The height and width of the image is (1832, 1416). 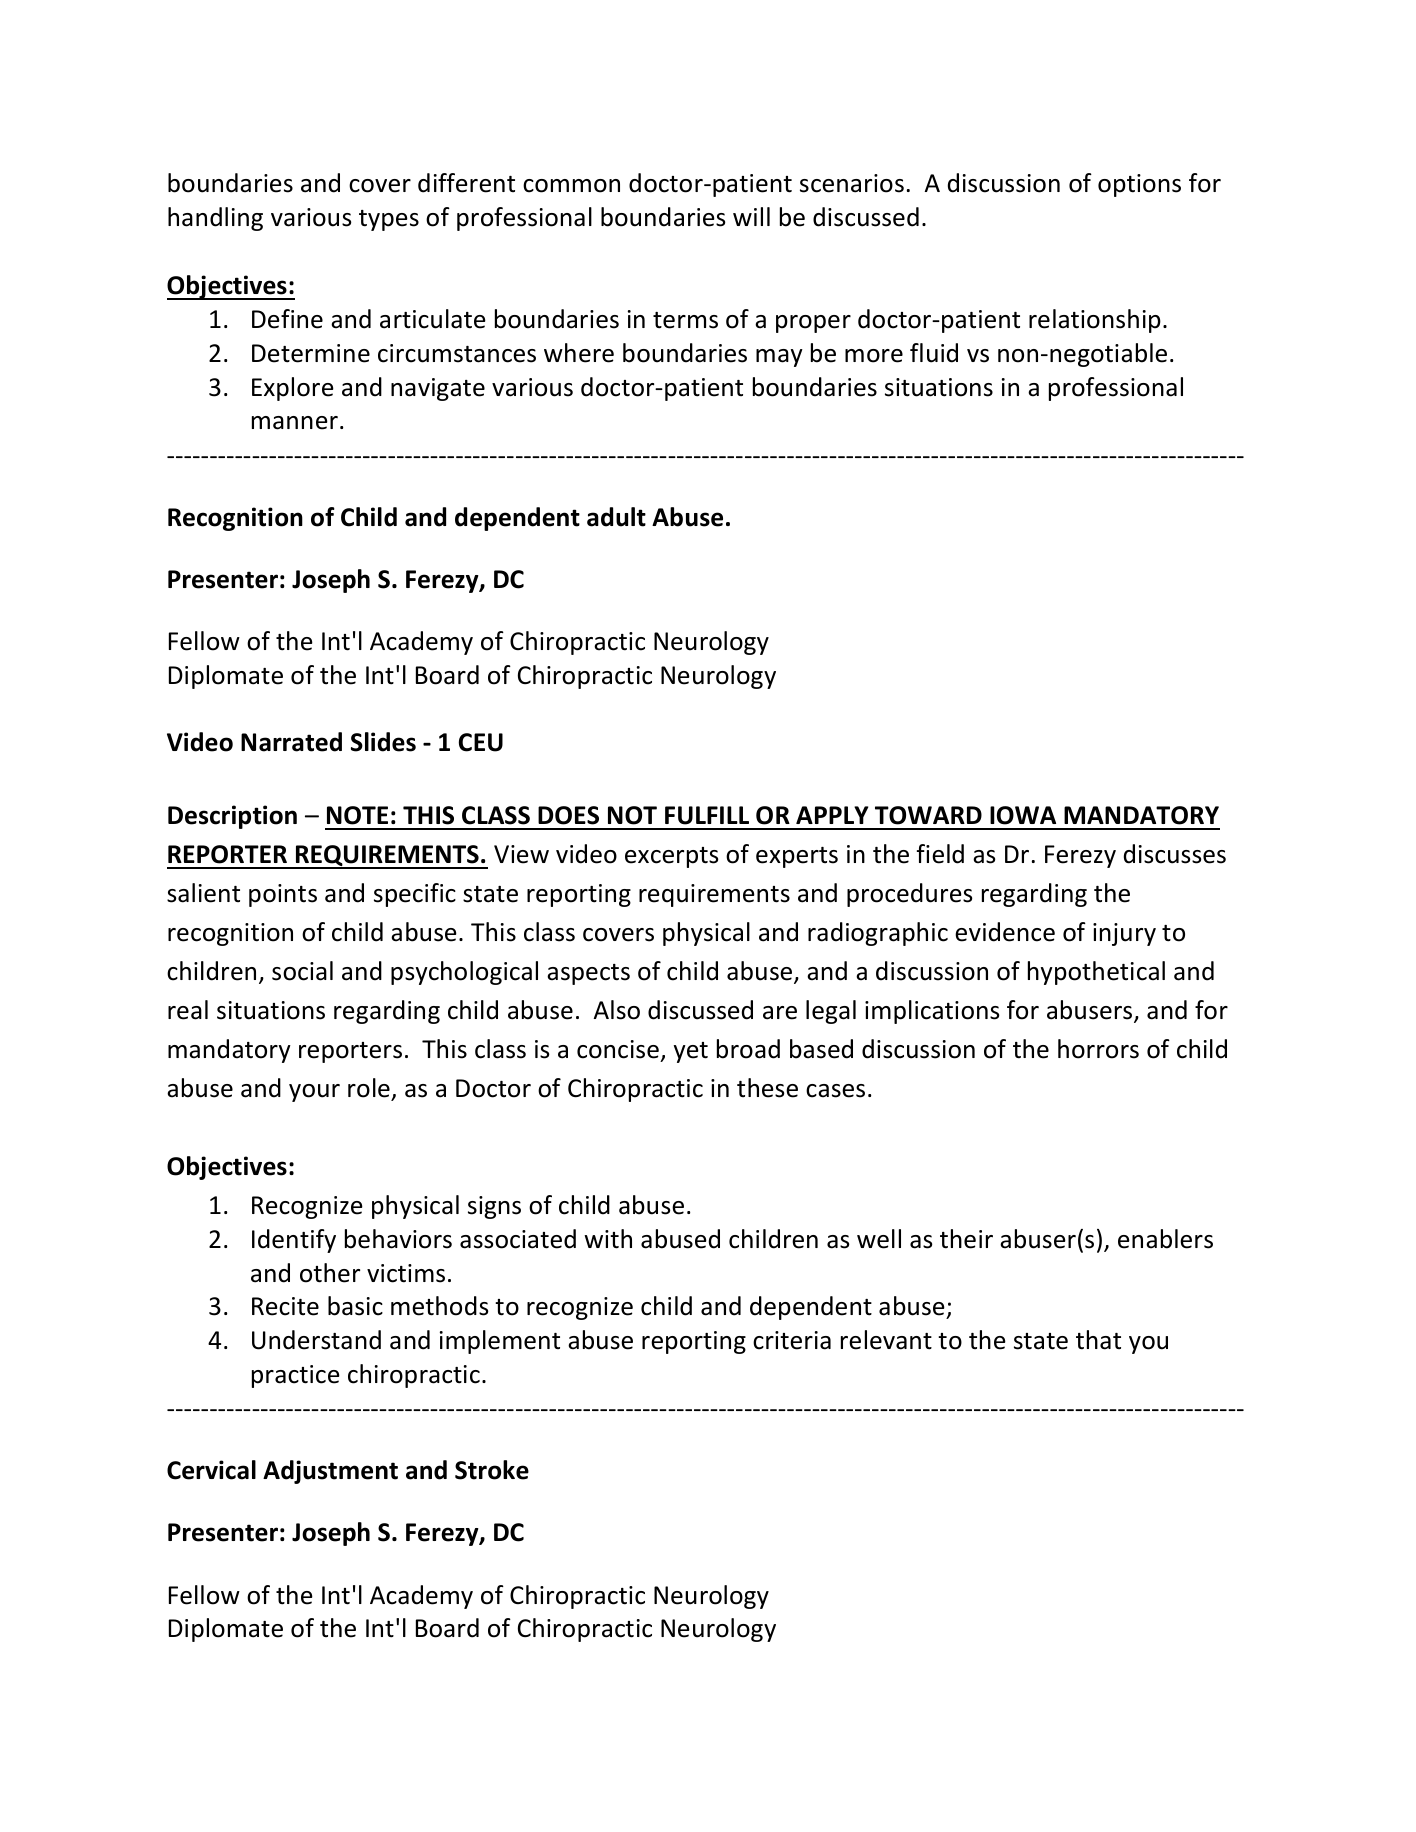 What do you see at coordinates (389, 220) in the image?
I see `types` at bounding box center [389, 220].
